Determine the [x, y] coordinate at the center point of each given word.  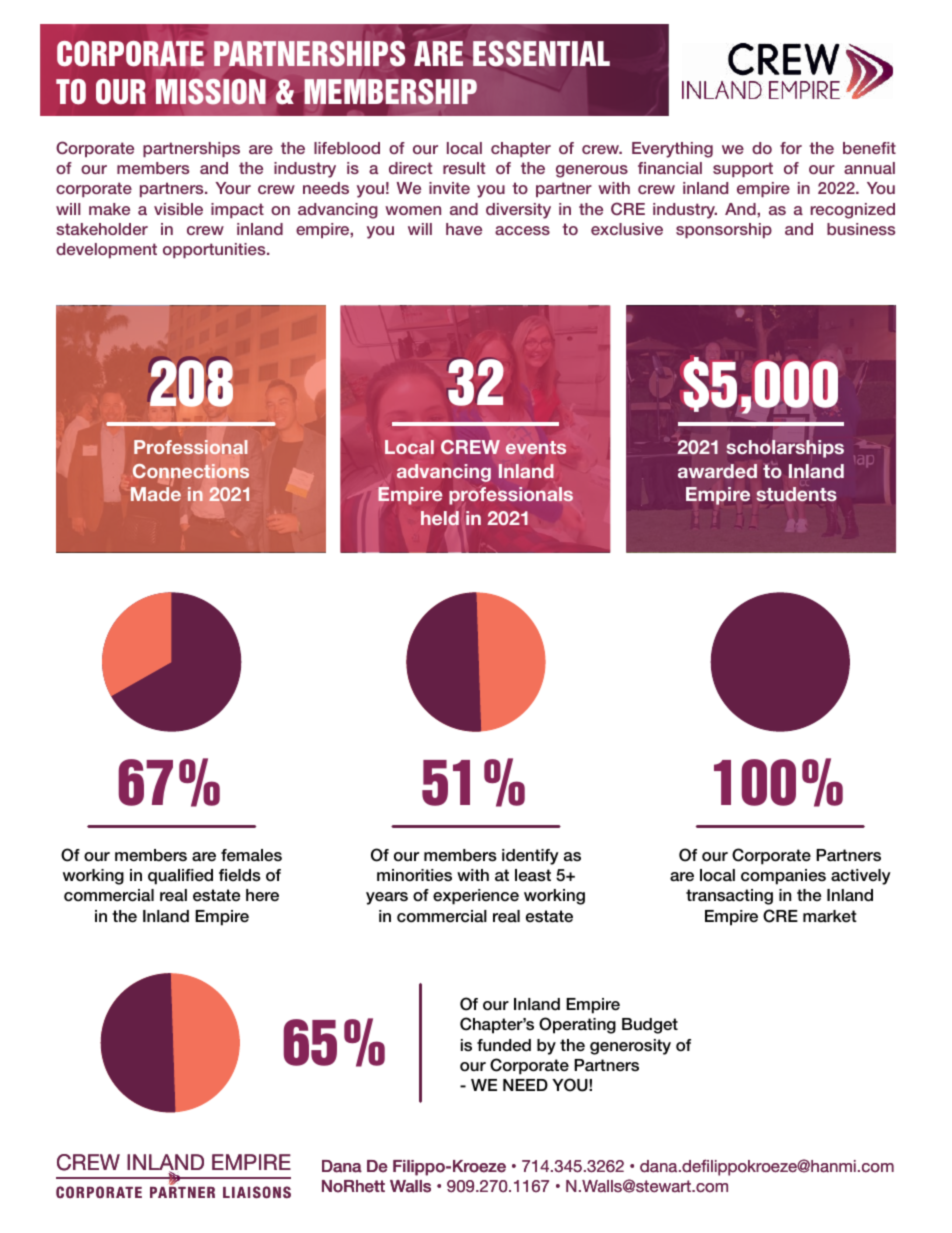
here [262, 895]
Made [156, 493]
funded [504, 1045]
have [464, 229]
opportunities [215, 250]
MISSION [211, 92]
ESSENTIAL [541, 53]
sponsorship [724, 230]
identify [530, 857]
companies [783, 877]
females [251, 855]
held [440, 518]
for [791, 148]
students [796, 494]
